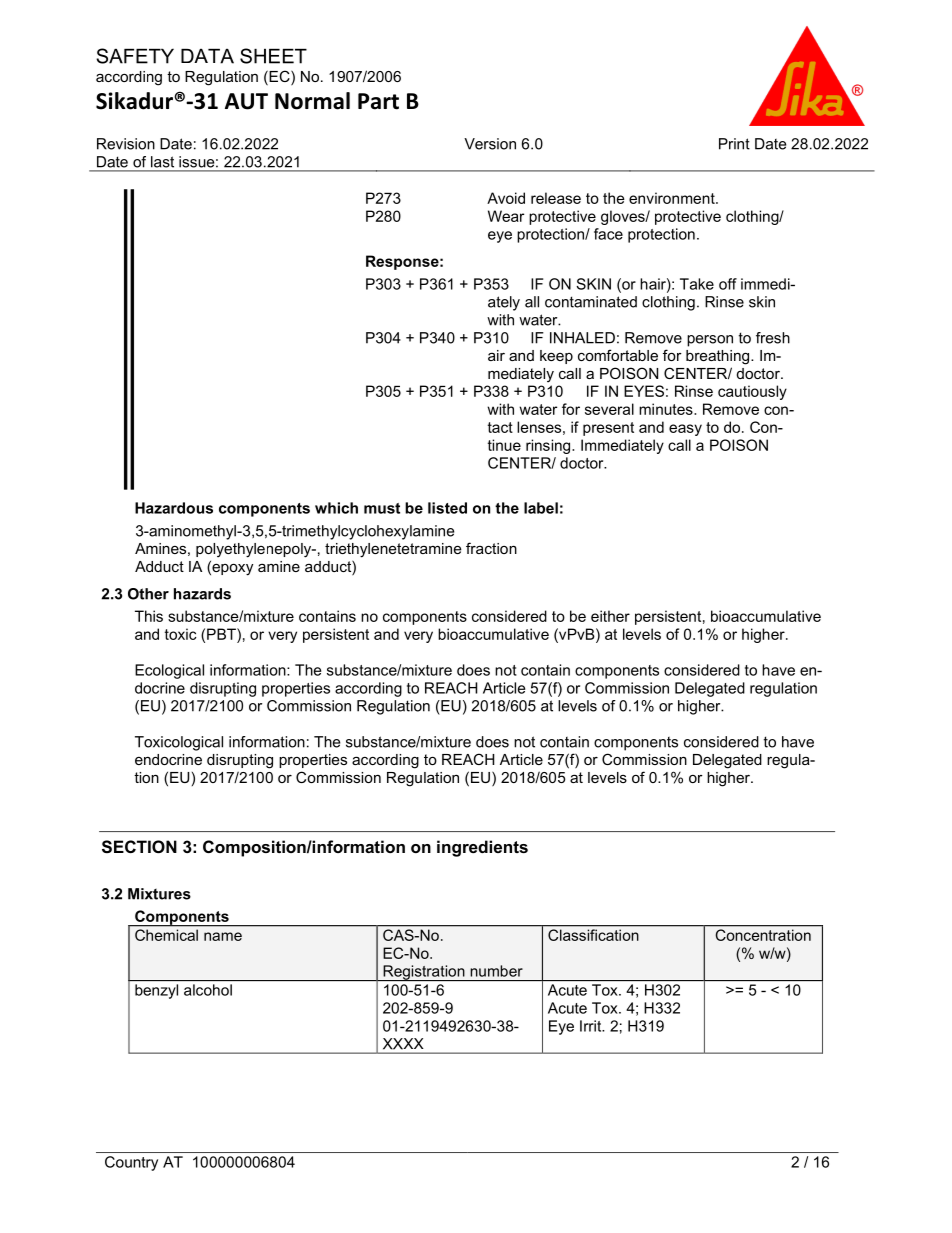  I want to click on either, so click(610, 616).
